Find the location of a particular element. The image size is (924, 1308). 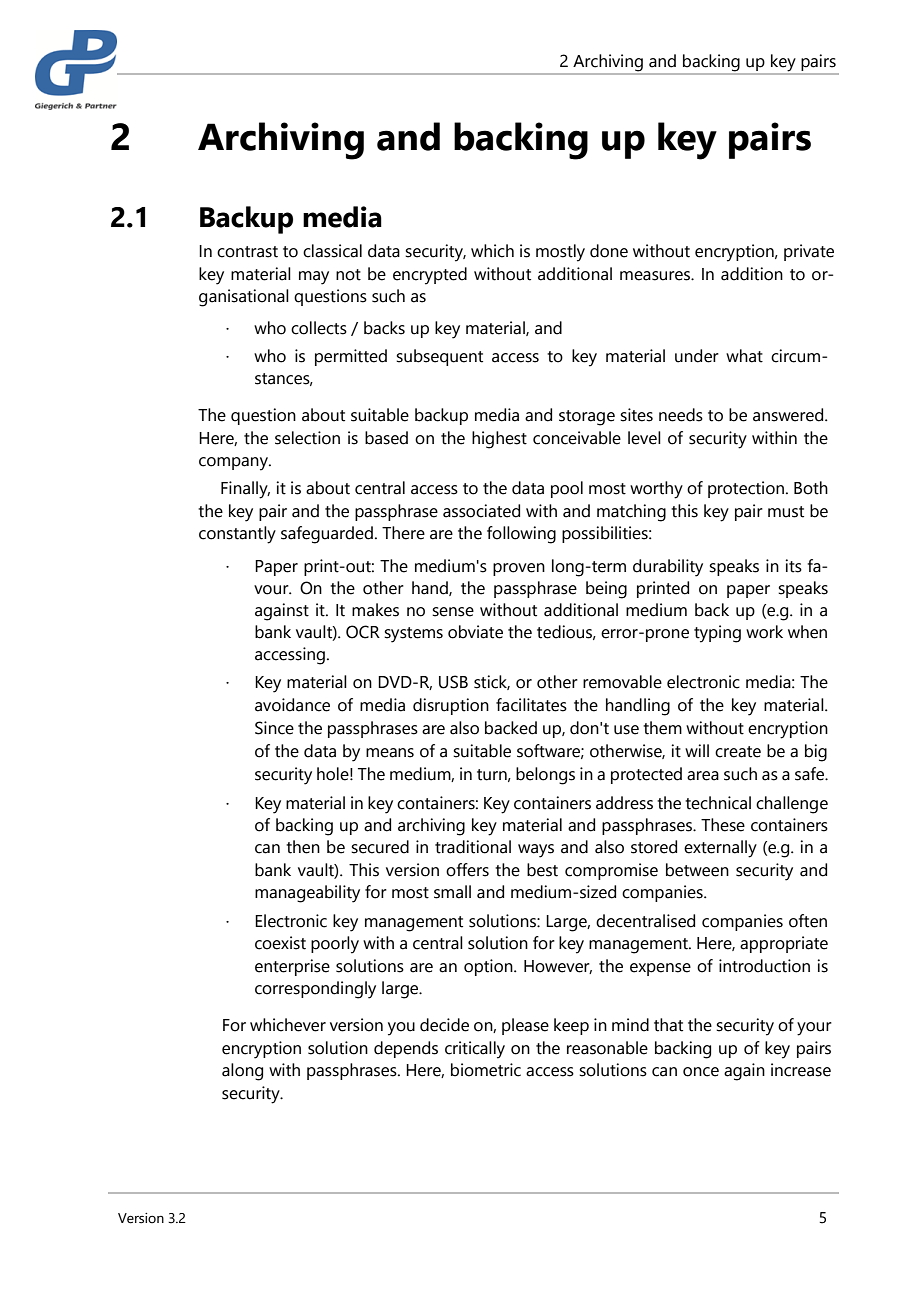

selection is located at coordinates (307, 438).
